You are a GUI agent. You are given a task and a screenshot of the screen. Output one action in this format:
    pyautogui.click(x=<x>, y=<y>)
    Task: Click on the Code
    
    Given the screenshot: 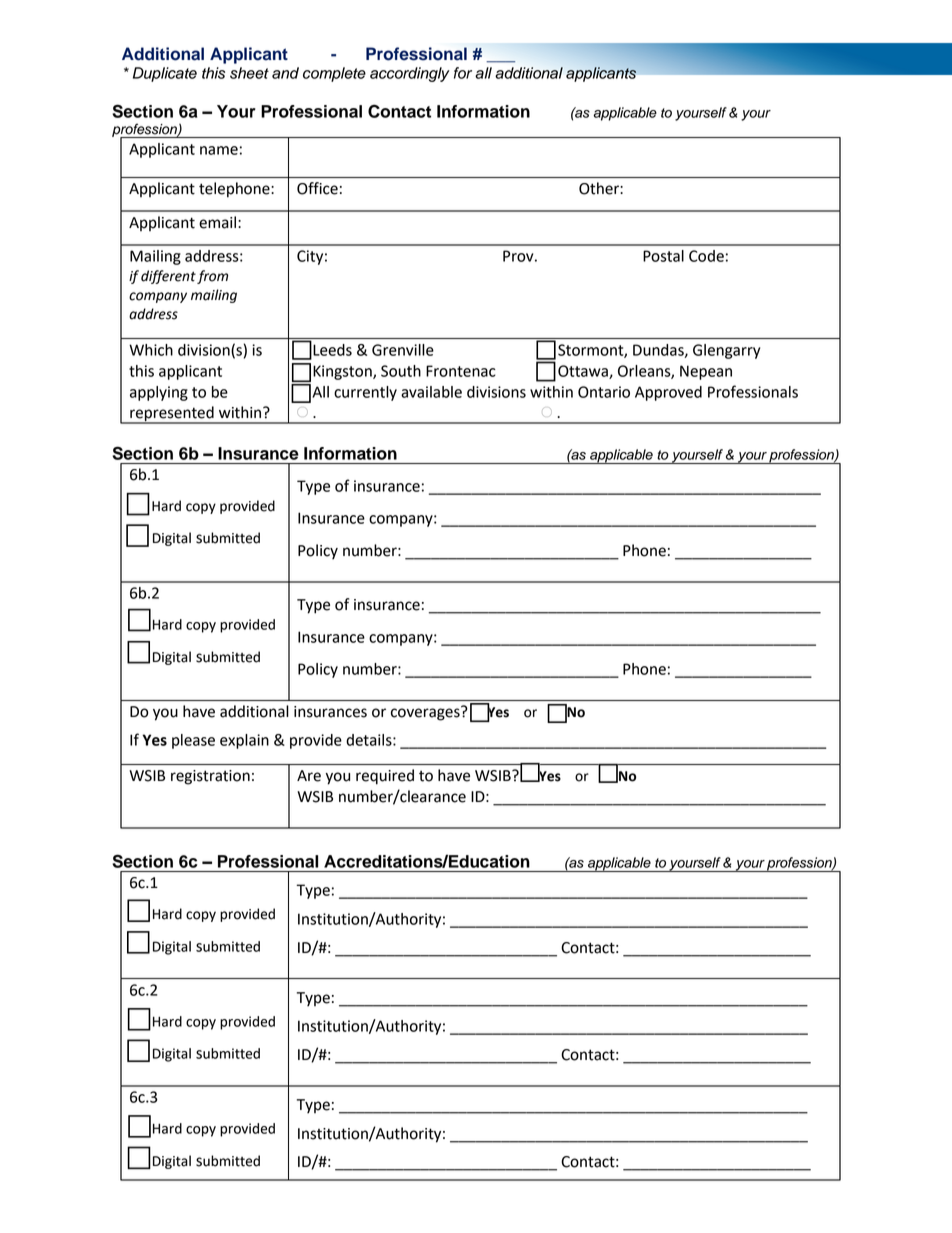 What is the action you would take?
    pyautogui.click(x=706, y=256)
